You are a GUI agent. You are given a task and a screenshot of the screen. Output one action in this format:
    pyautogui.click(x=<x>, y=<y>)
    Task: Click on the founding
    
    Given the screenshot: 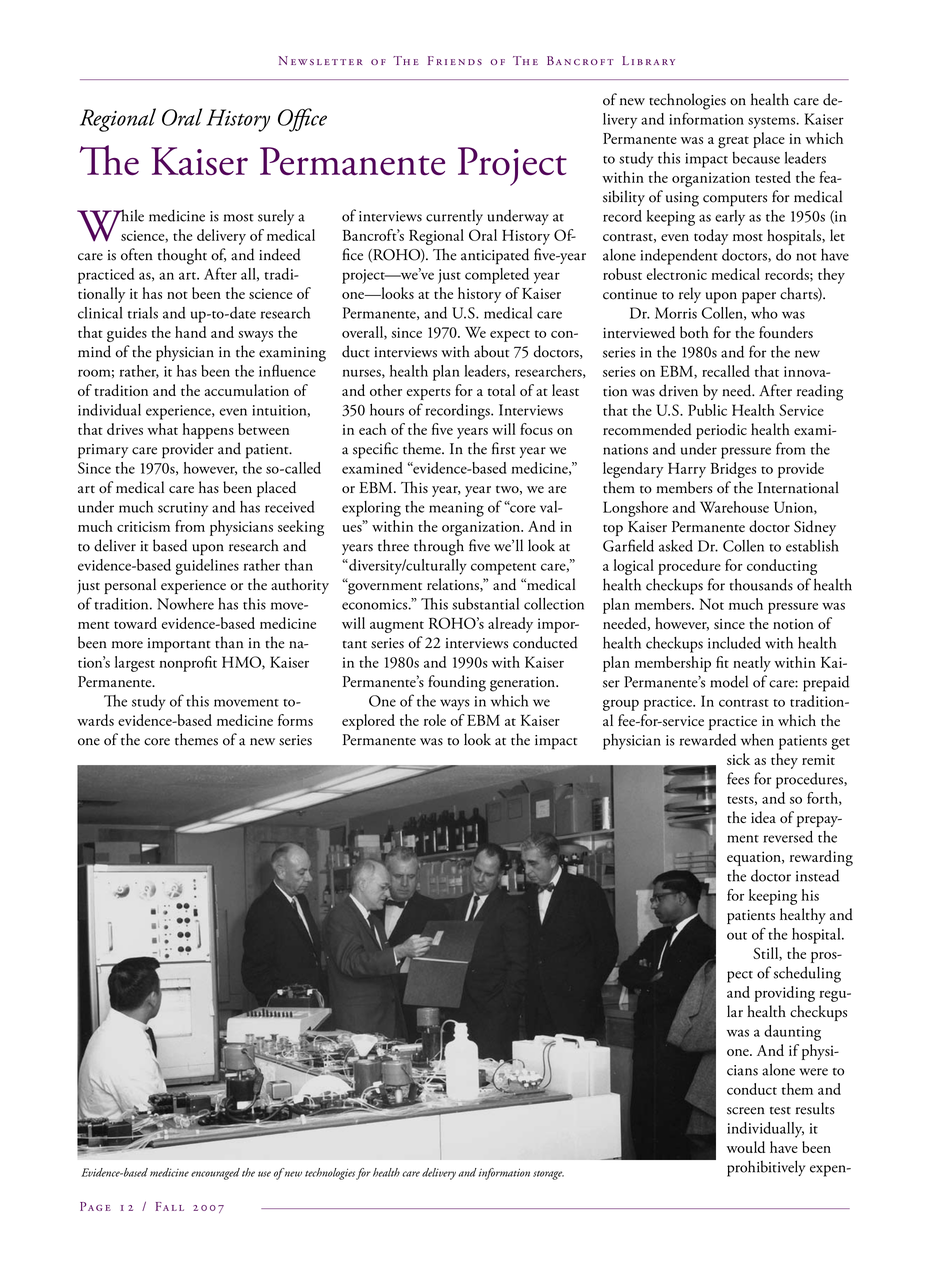 What is the action you would take?
    pyautogui.click(x=457, y=683)
